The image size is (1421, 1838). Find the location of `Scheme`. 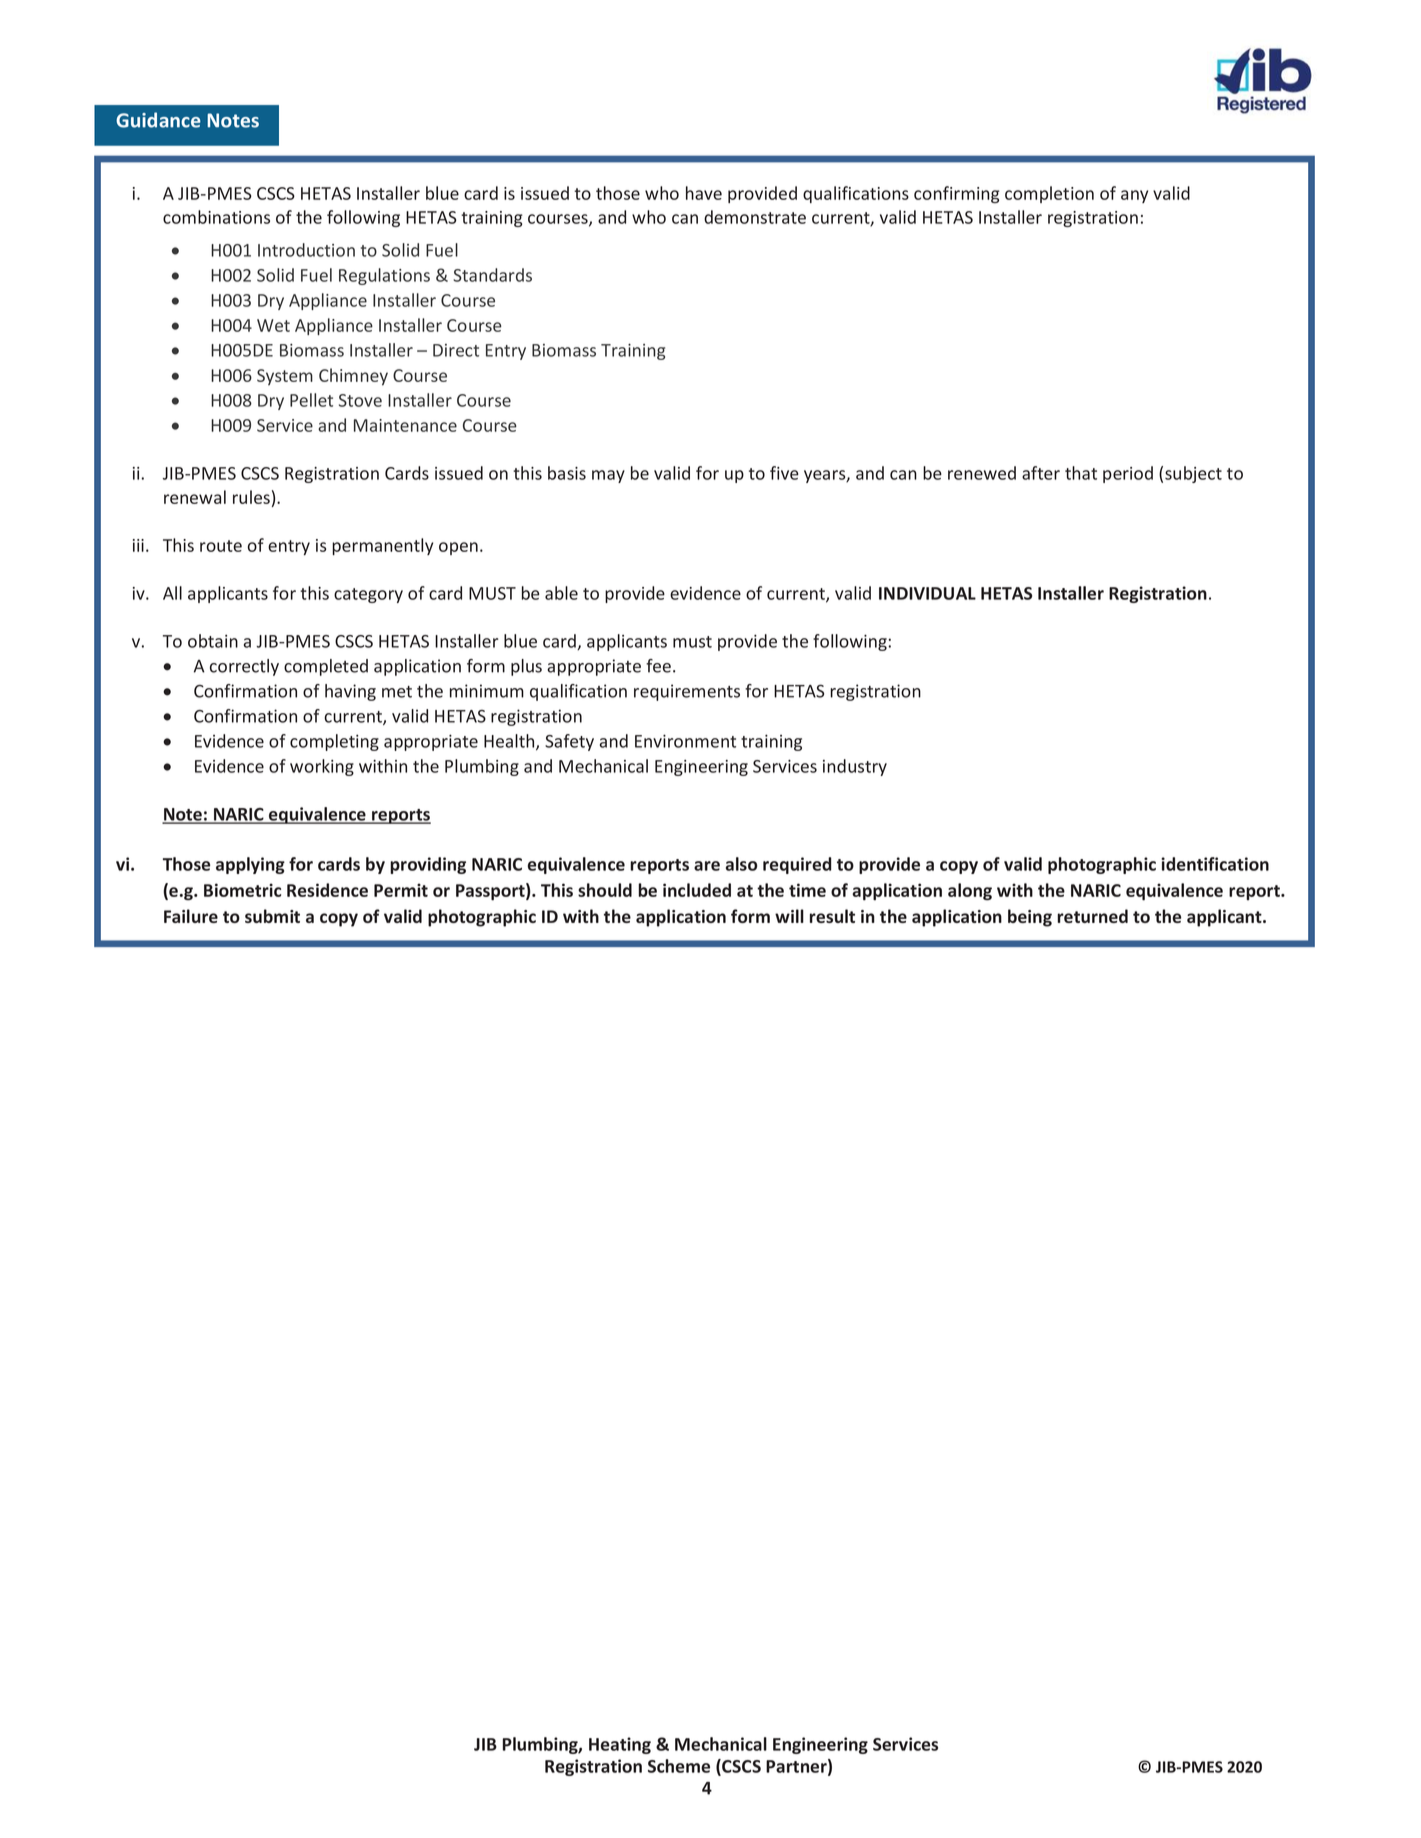

Scheme is located at coordinates (679, 1766).
